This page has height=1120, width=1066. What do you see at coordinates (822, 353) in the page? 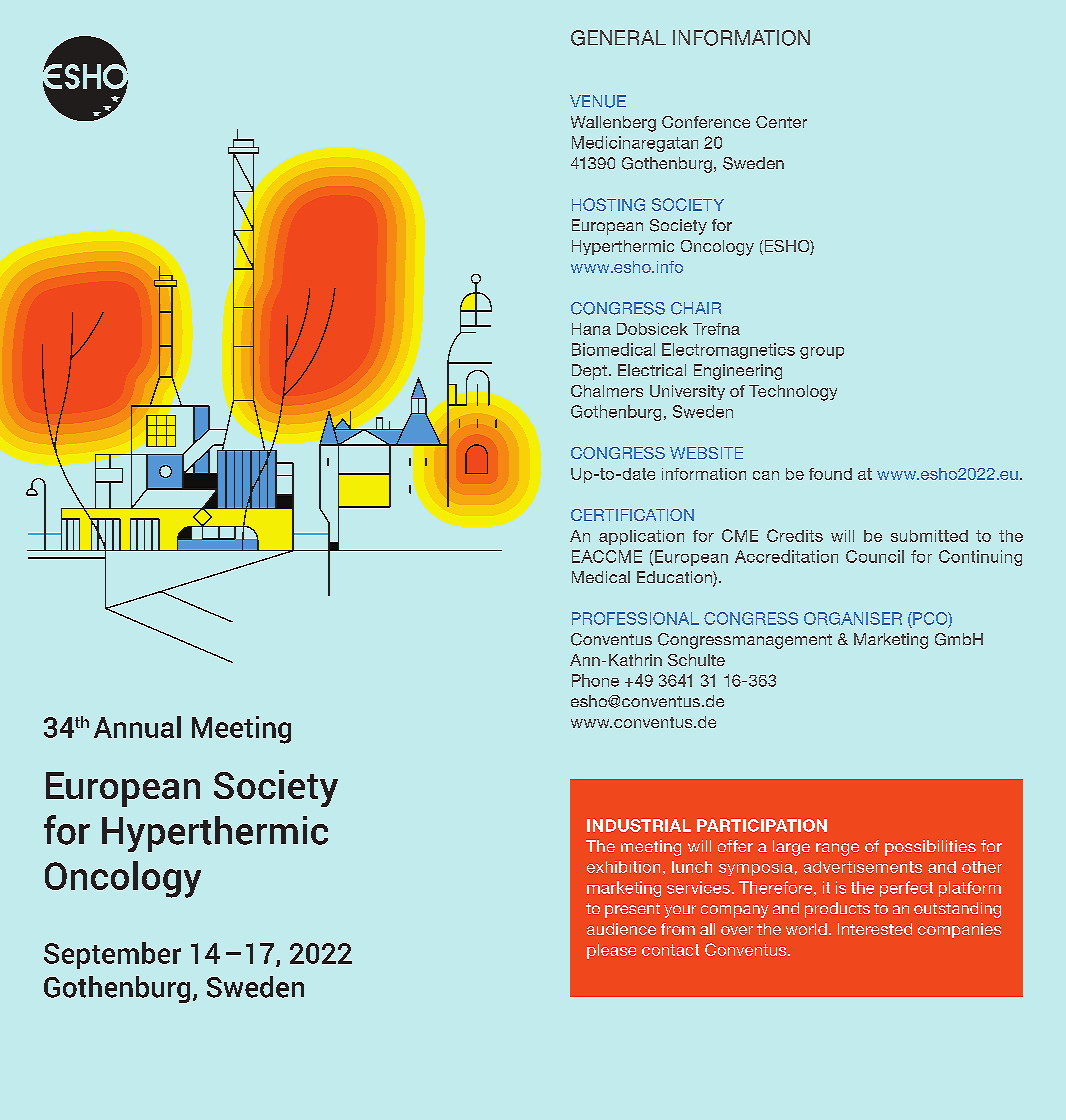
I see `group` at bounding box center [822, 353].
